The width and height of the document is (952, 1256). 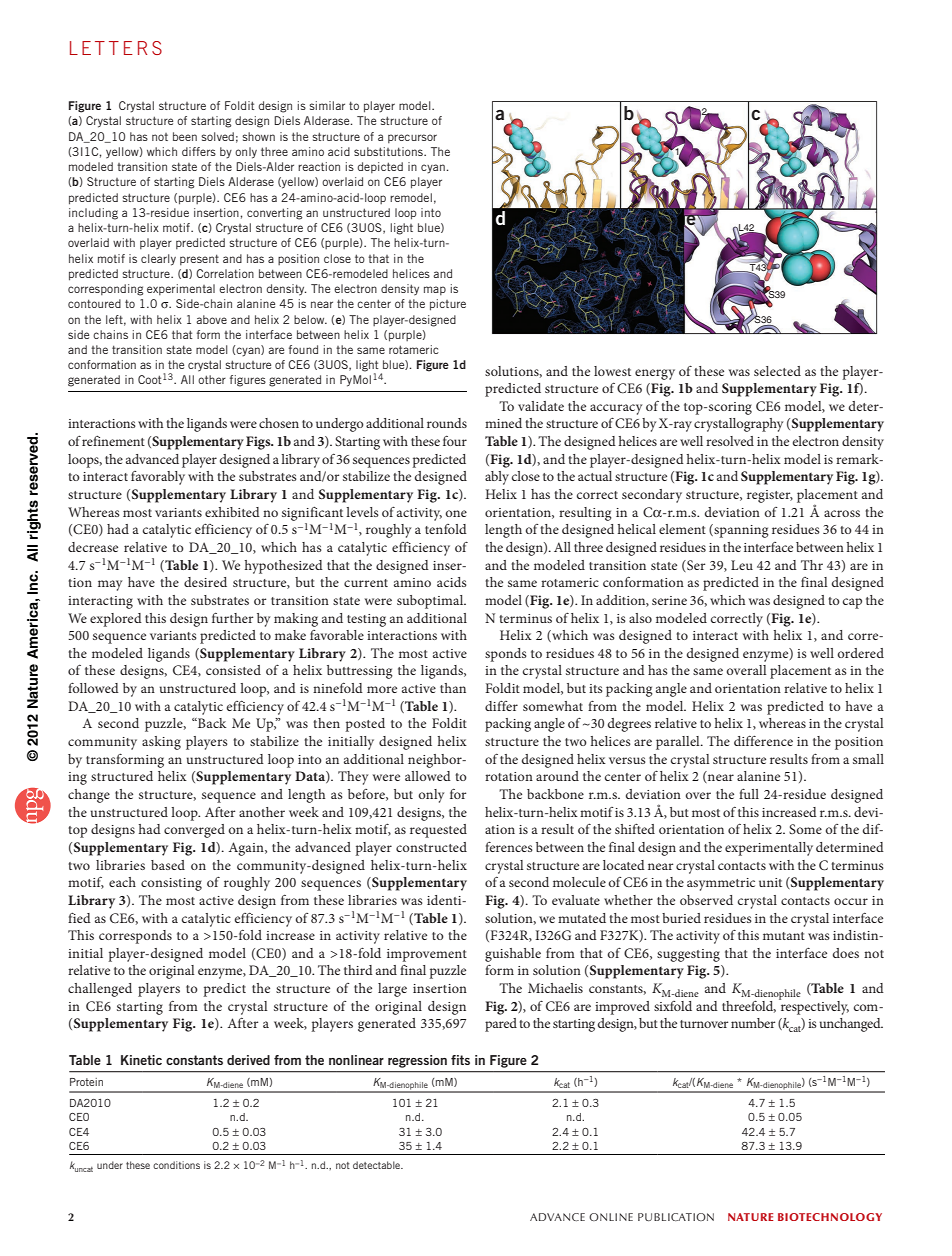 I want to click on precursor, so click(x=412, y=138).
